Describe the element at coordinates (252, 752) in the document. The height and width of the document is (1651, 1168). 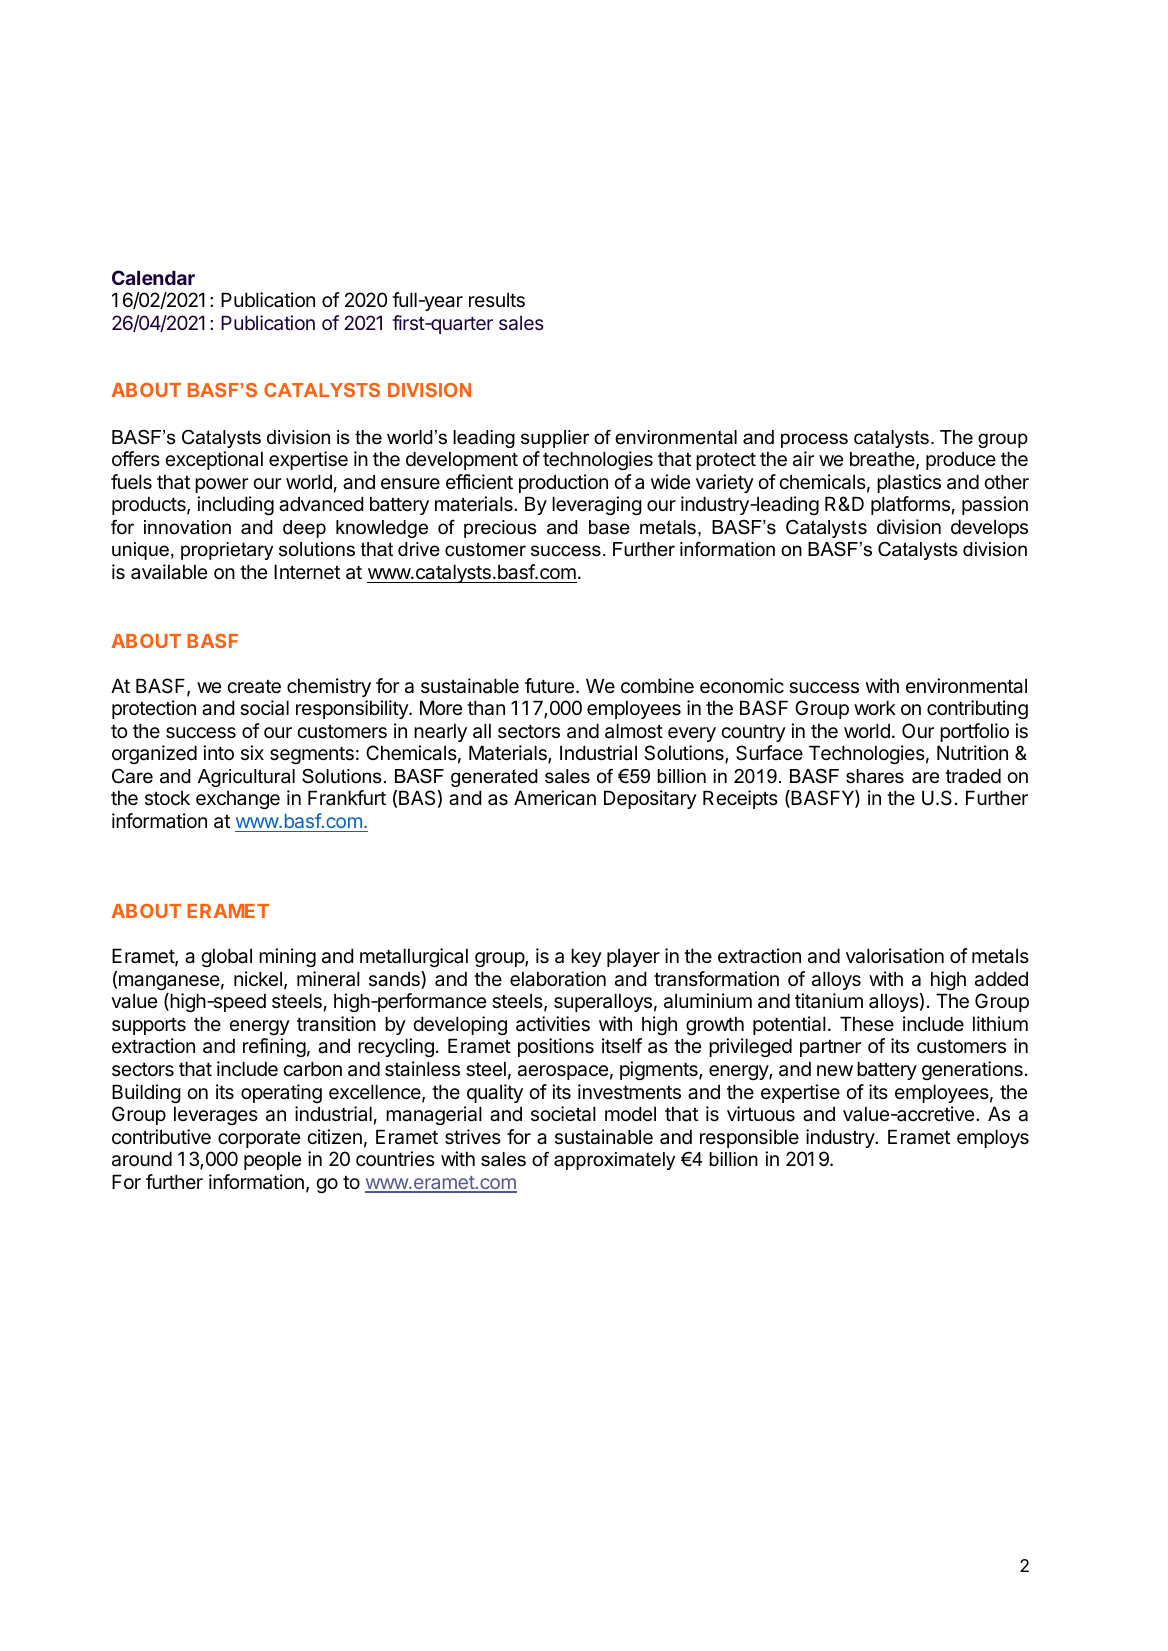
I see `six` at that location.
